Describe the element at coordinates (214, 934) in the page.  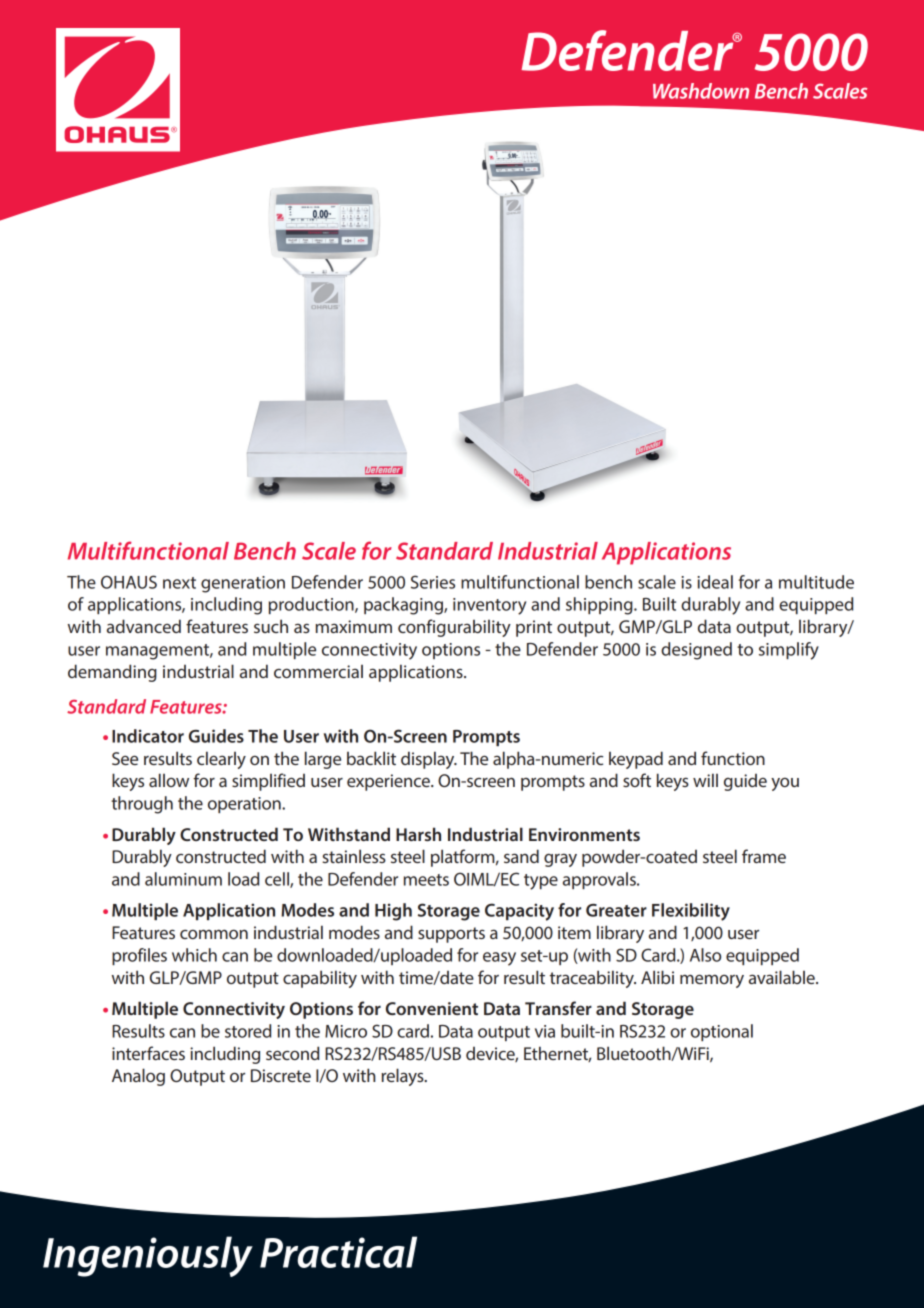
I see `common` at that location.
